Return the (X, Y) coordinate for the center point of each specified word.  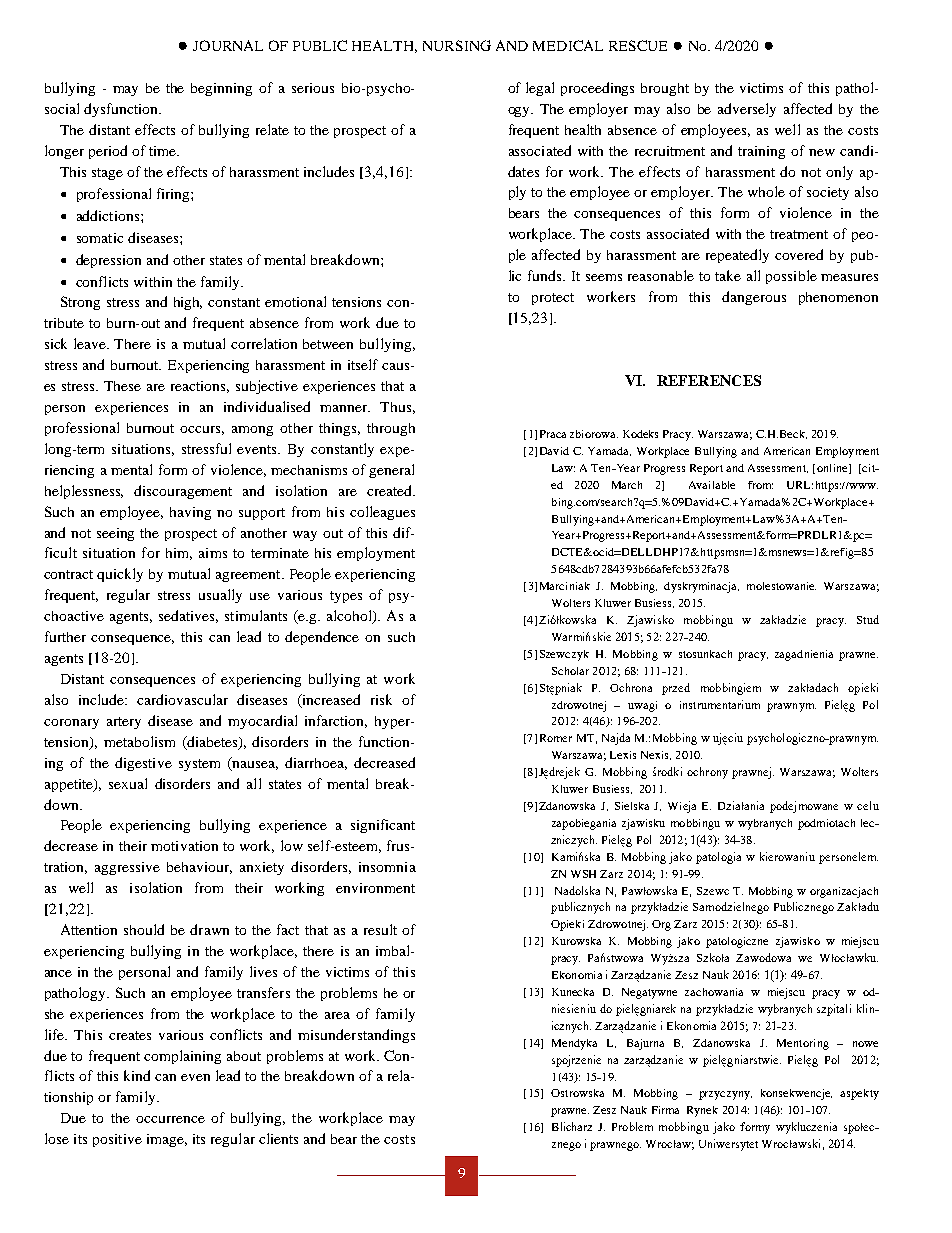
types (346, 597)
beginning (221, 89)
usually (220, 596)
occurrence (170, 1119)
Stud (868, 619)
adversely (747, 110)
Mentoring (803, 1044)
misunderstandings (356, 1036)
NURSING (457, 45)
